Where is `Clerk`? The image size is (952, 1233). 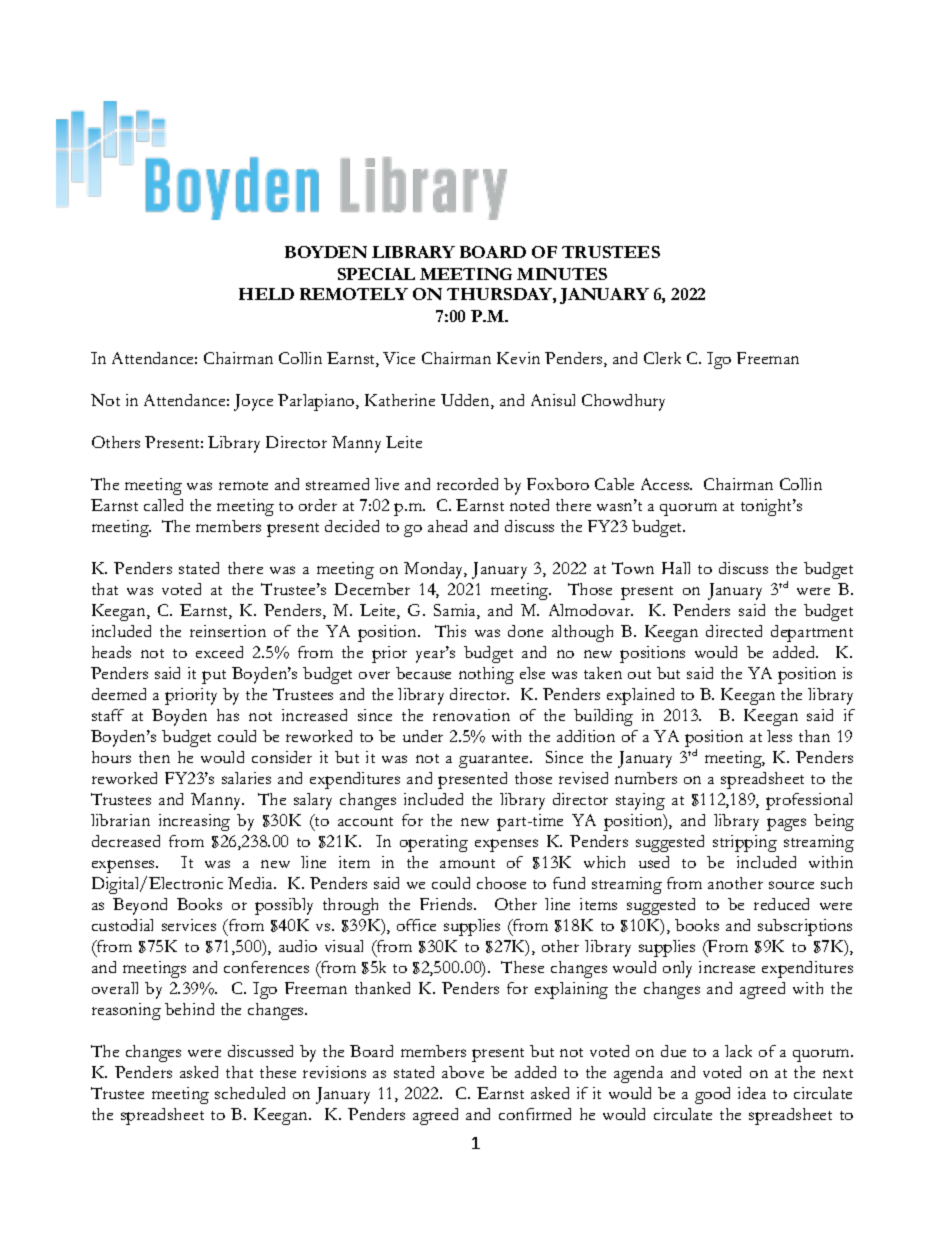
Clerk is located at coordinates (662, 358).
